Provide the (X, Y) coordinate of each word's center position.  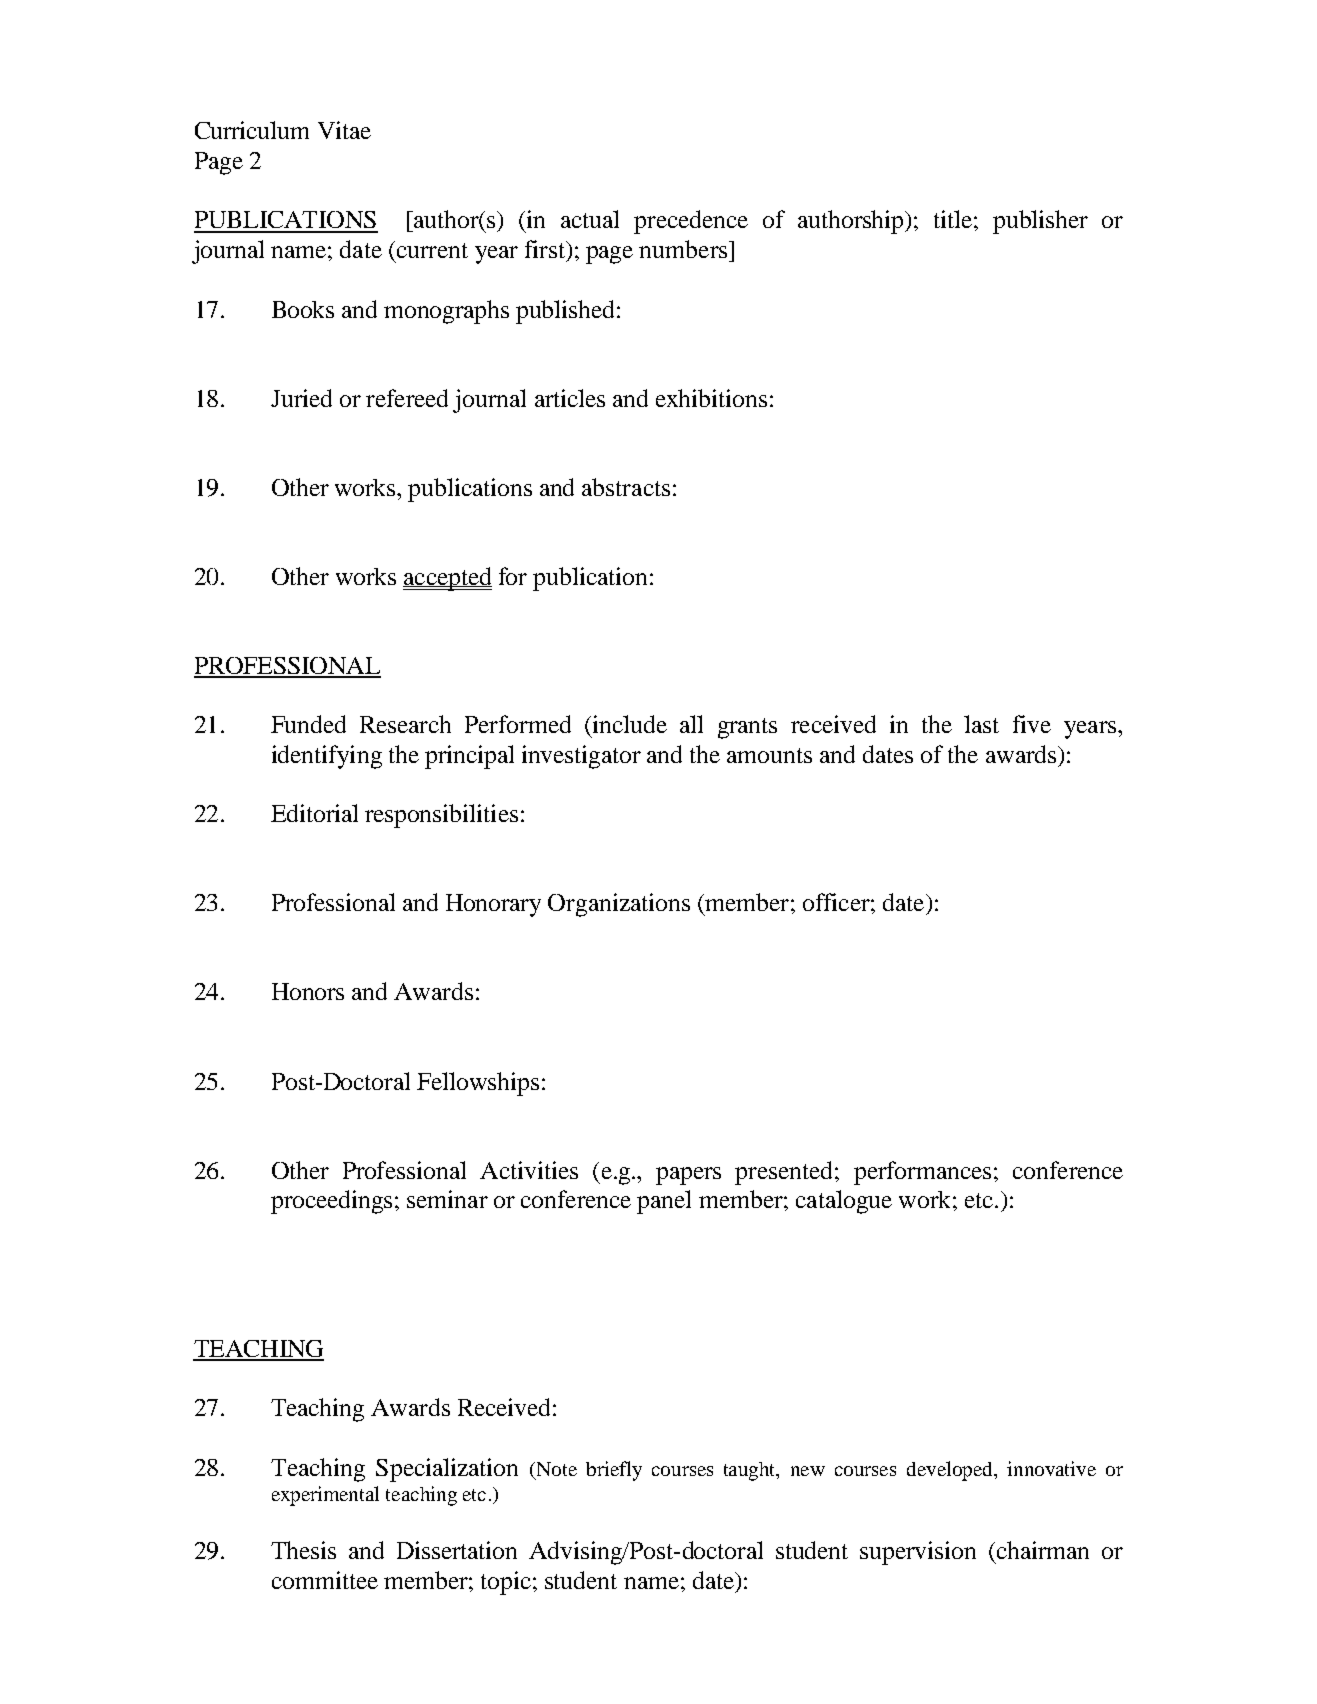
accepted (447, 579)
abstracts (626, 487)
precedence (691, 222)
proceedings (331, 1202)
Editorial (314, 813)
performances (922, 1173)
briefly (614, 1471)
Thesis (303, 1550)
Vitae (344, 130)
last (981, 724)
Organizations (619, 905)
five (1032, 724)
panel (664, 1202)
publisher (1040, 222)
